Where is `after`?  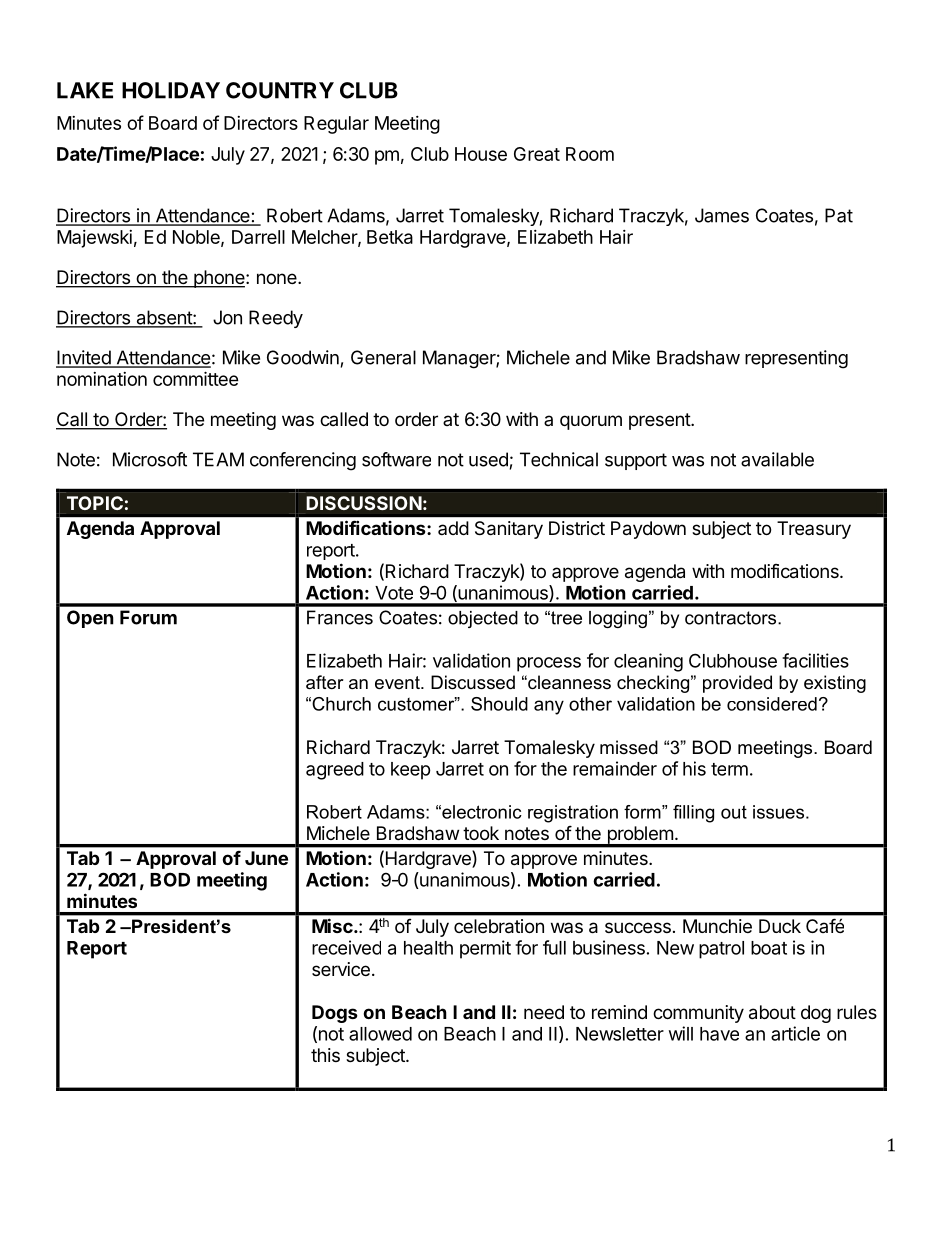
after is located at coordinates (325, 682).
